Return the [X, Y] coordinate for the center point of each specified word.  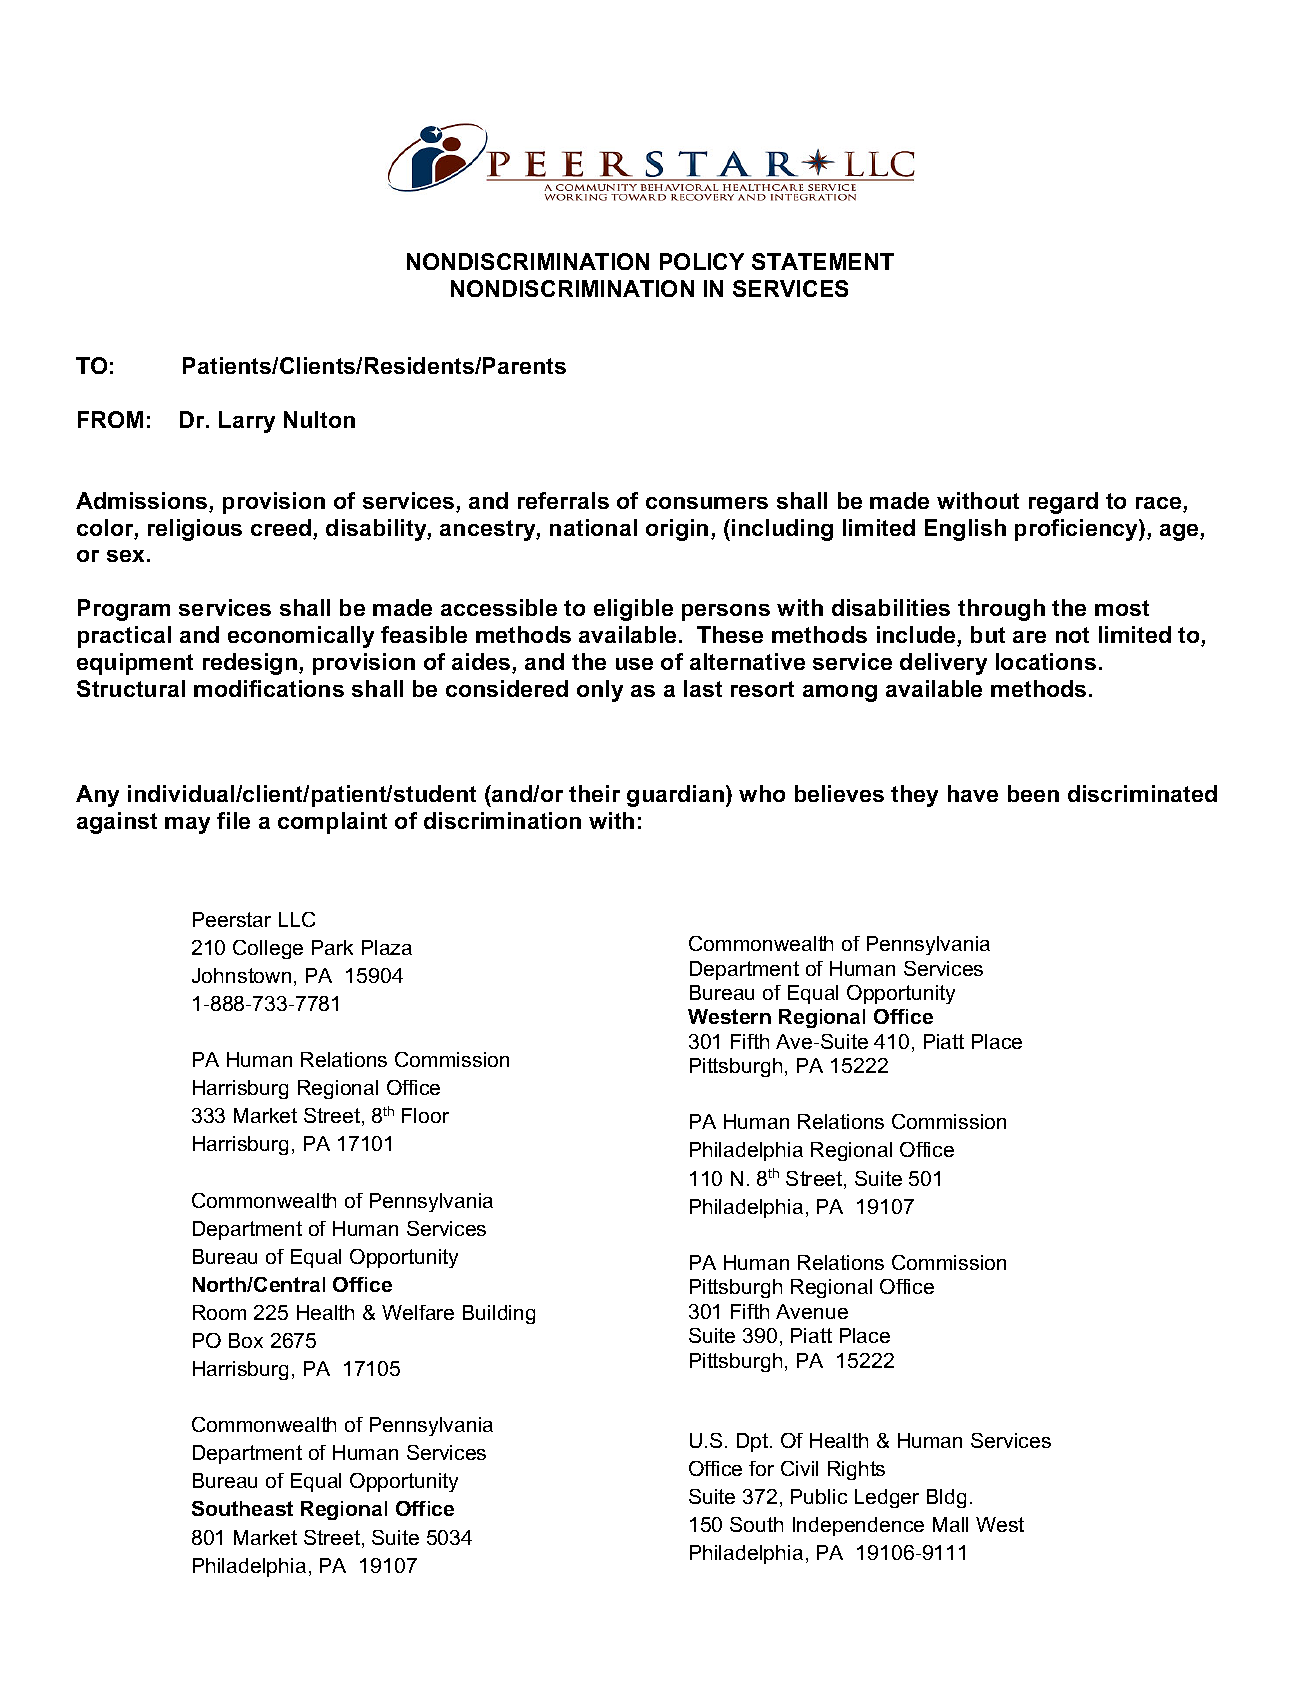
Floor [425, 1115]
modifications [269, 688]
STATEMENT [823, 261]
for [761, 1468]
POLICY [702, 261]
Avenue [812, 1311]
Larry [247, 422]
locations [1046, 661]
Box [246, 1340]
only [600, 691]
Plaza [387, 947]
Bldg [946, 1498]
